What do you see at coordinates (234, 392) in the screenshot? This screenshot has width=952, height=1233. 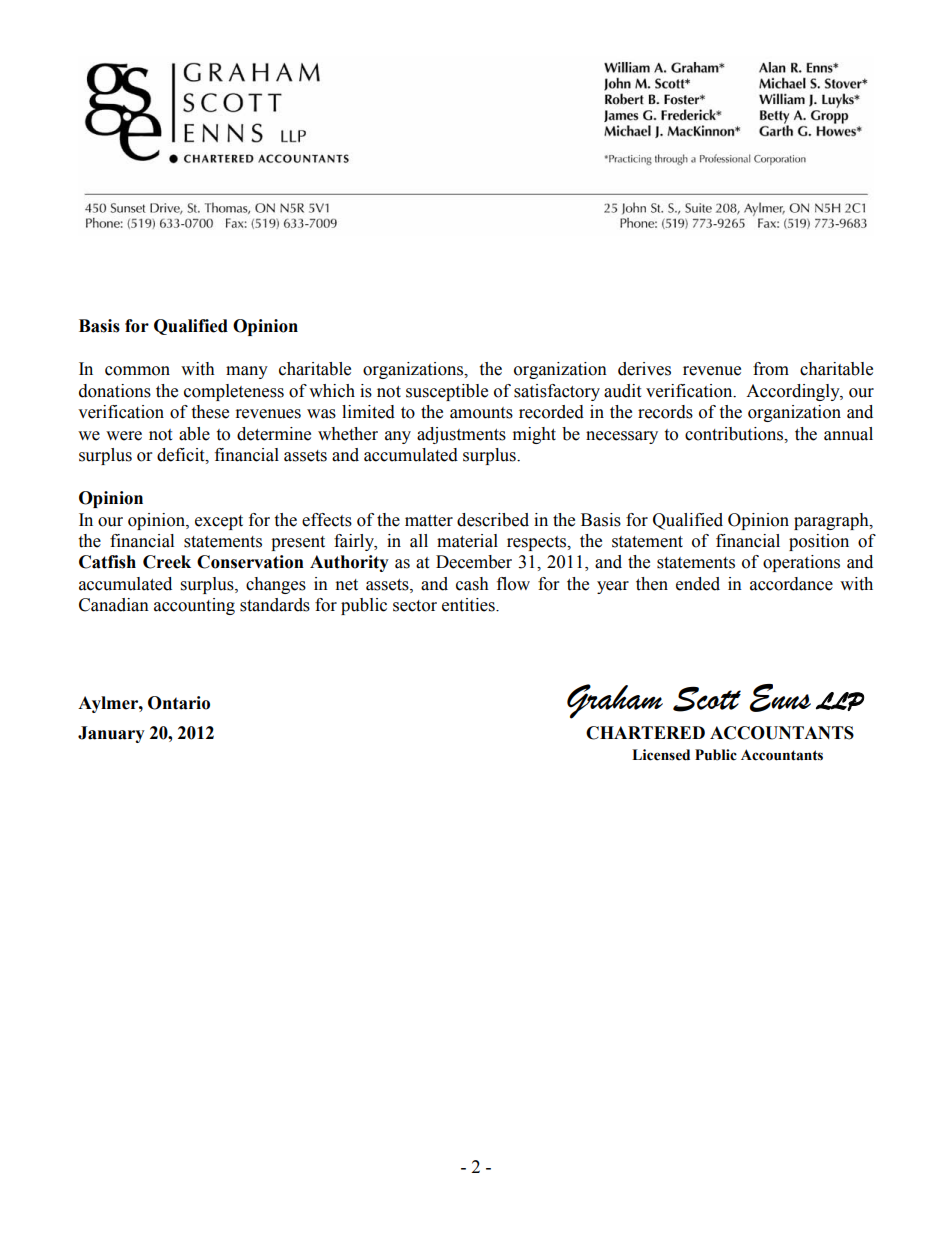 I see `completeness` at bounding box center [234, 392].
